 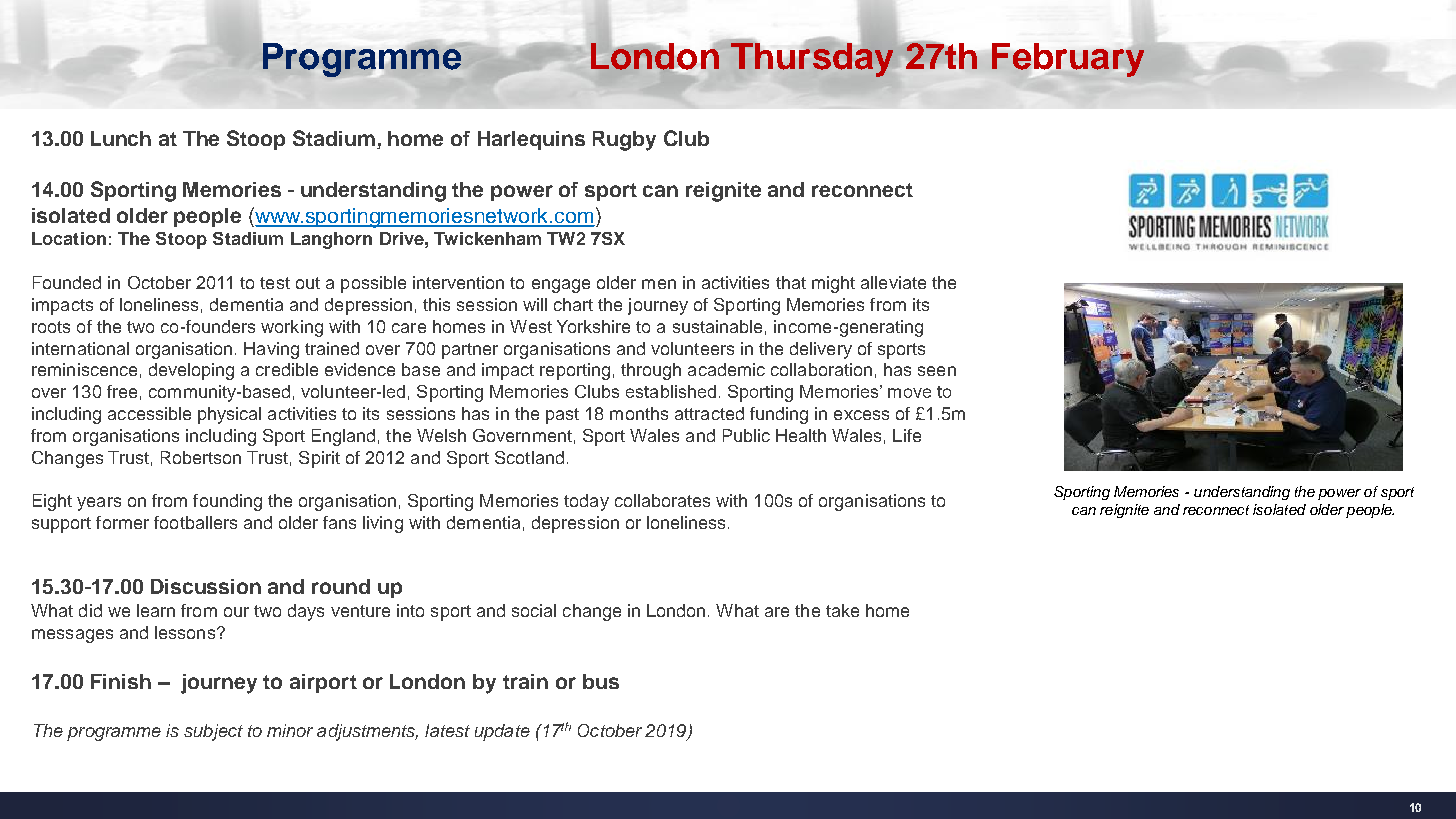 I want to click on past, so click(x=562, y=416).
